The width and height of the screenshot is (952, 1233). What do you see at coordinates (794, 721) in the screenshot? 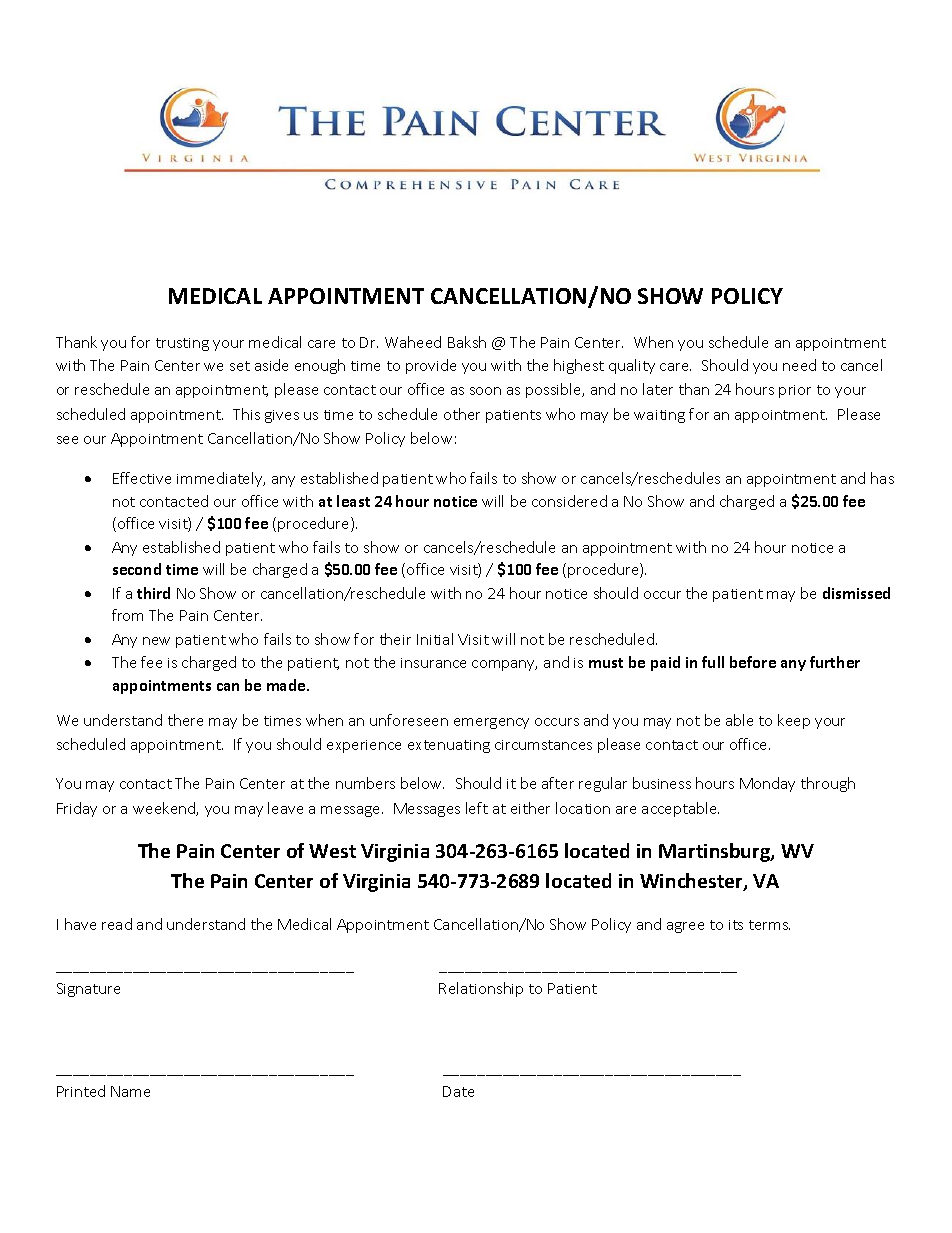
I see `keep` at bounding box center [794, 721].
